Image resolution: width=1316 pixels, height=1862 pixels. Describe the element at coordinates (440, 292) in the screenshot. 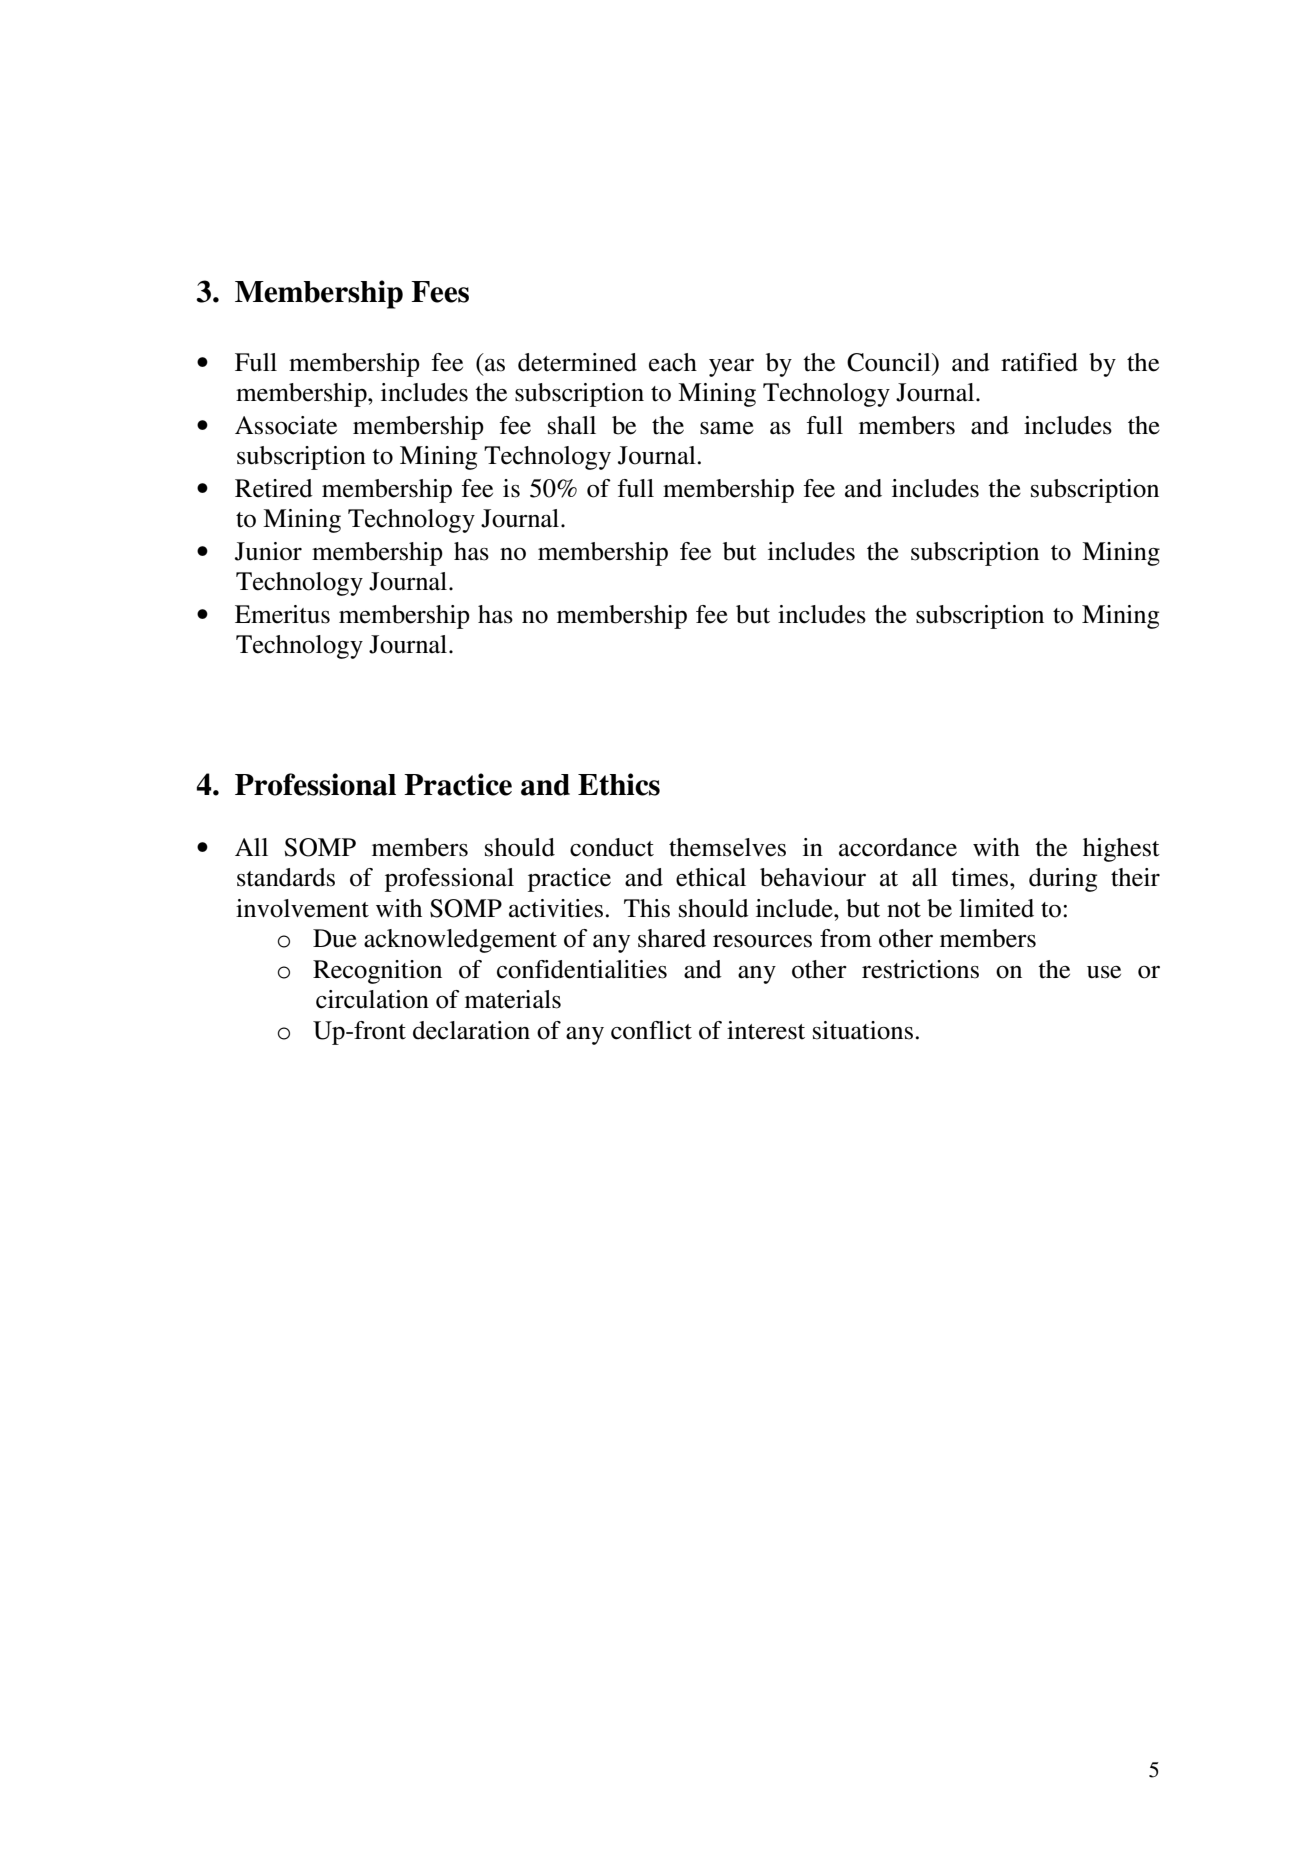

I see `Fees` at that location.
